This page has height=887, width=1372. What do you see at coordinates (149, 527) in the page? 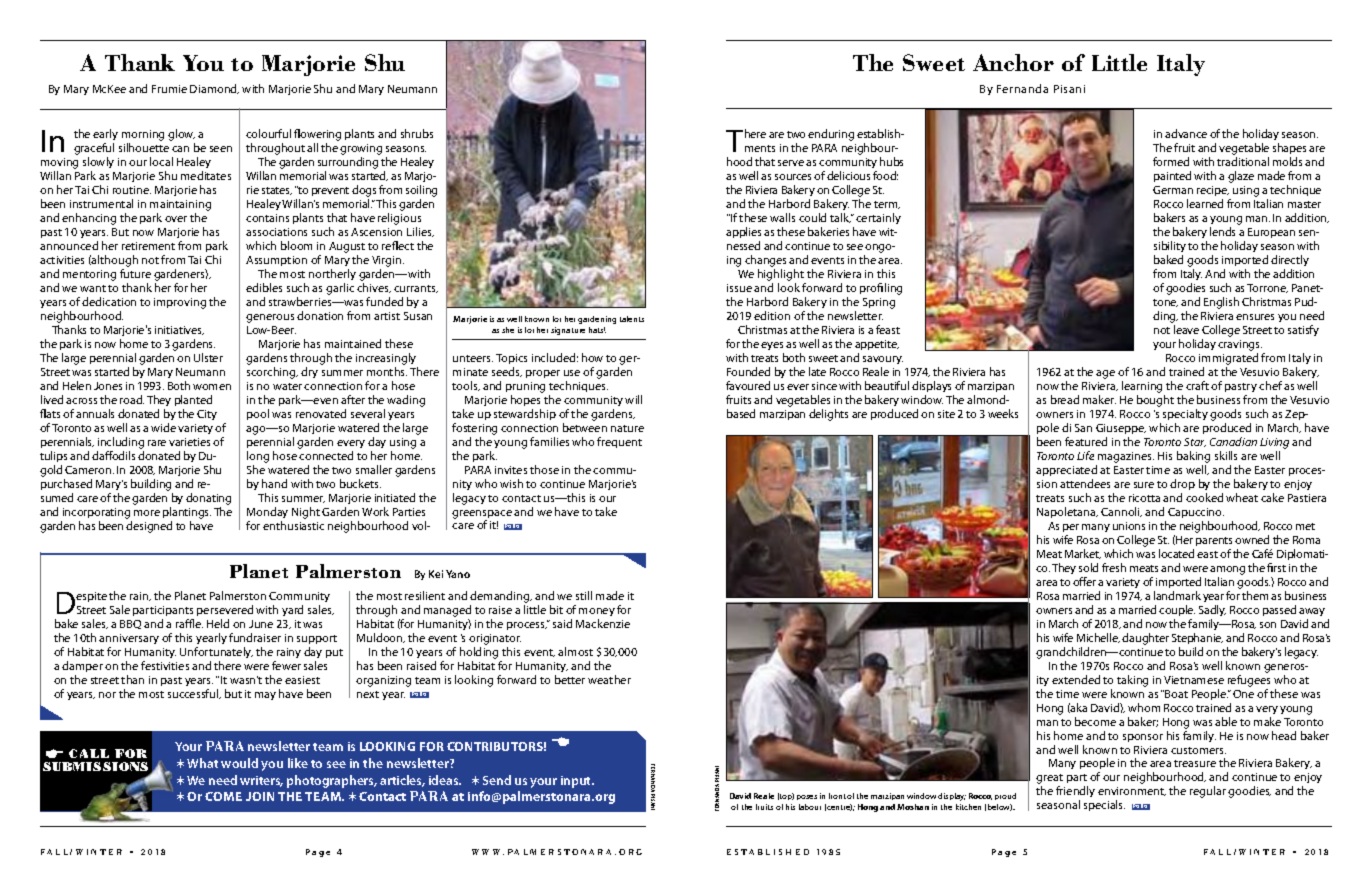
I see `designed` at bounding box center [149, 527].
